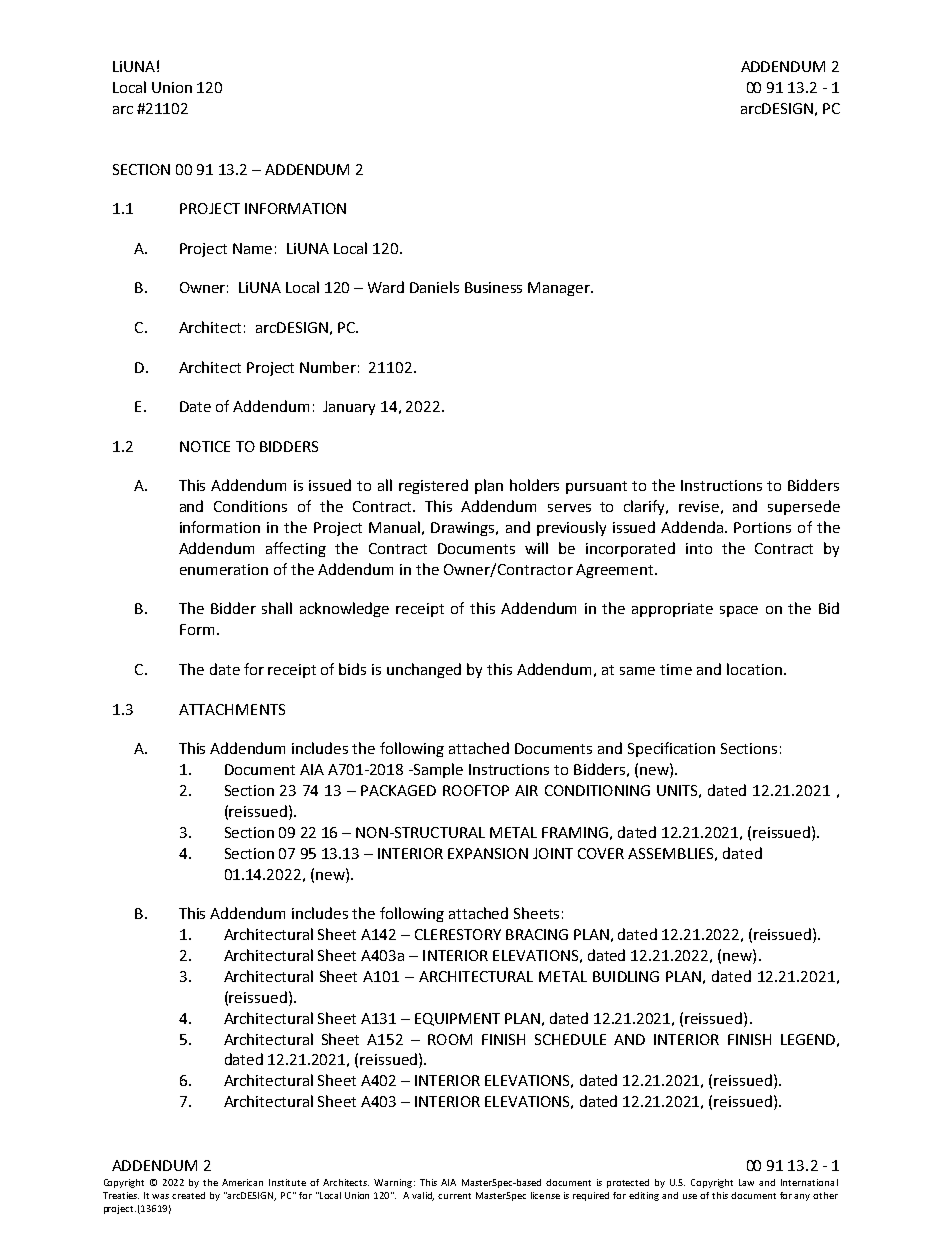  I want to click on Specification, so click(671, 749).
